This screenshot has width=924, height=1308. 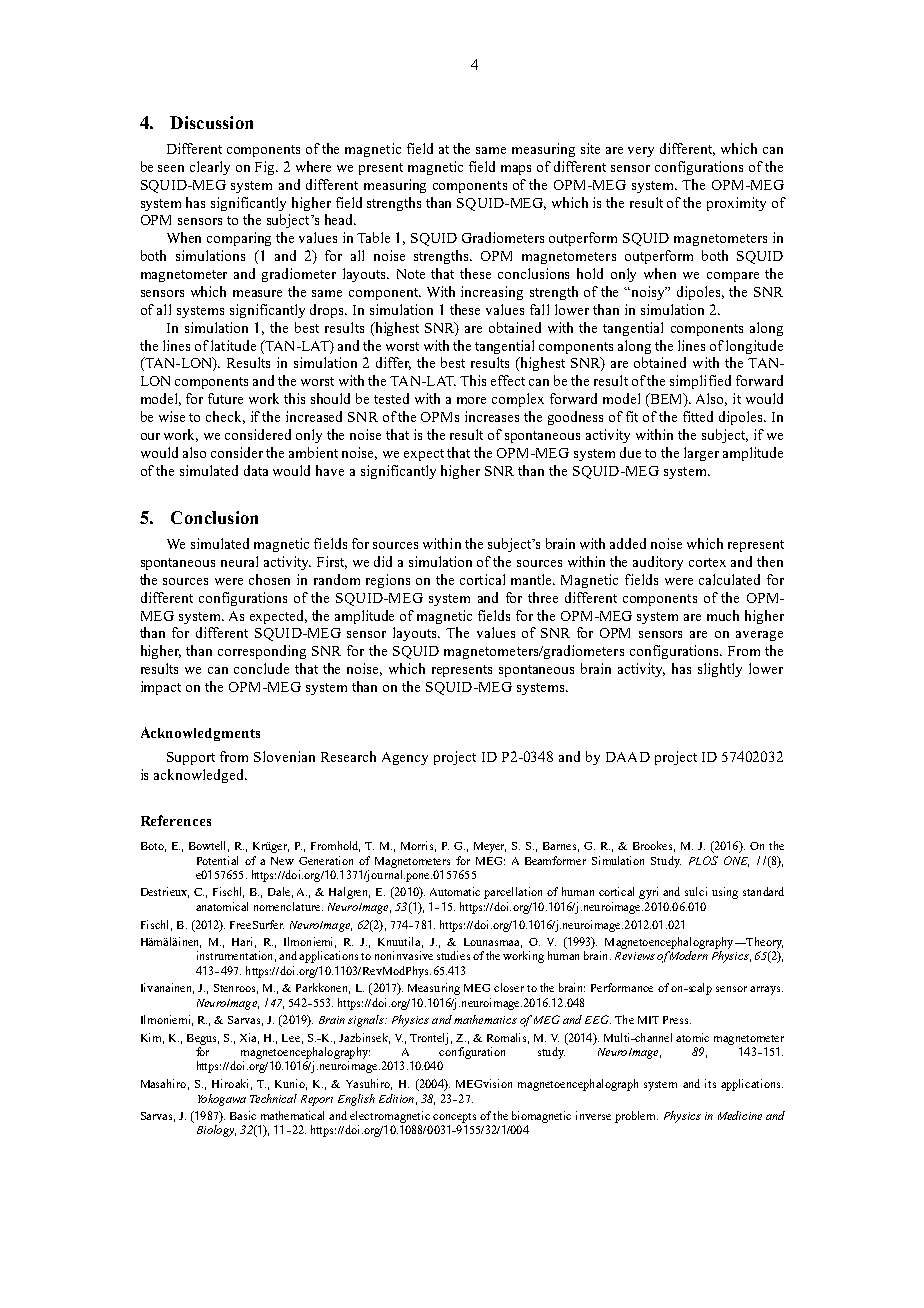 I want to click on maps, so click(x=516, y=170).
